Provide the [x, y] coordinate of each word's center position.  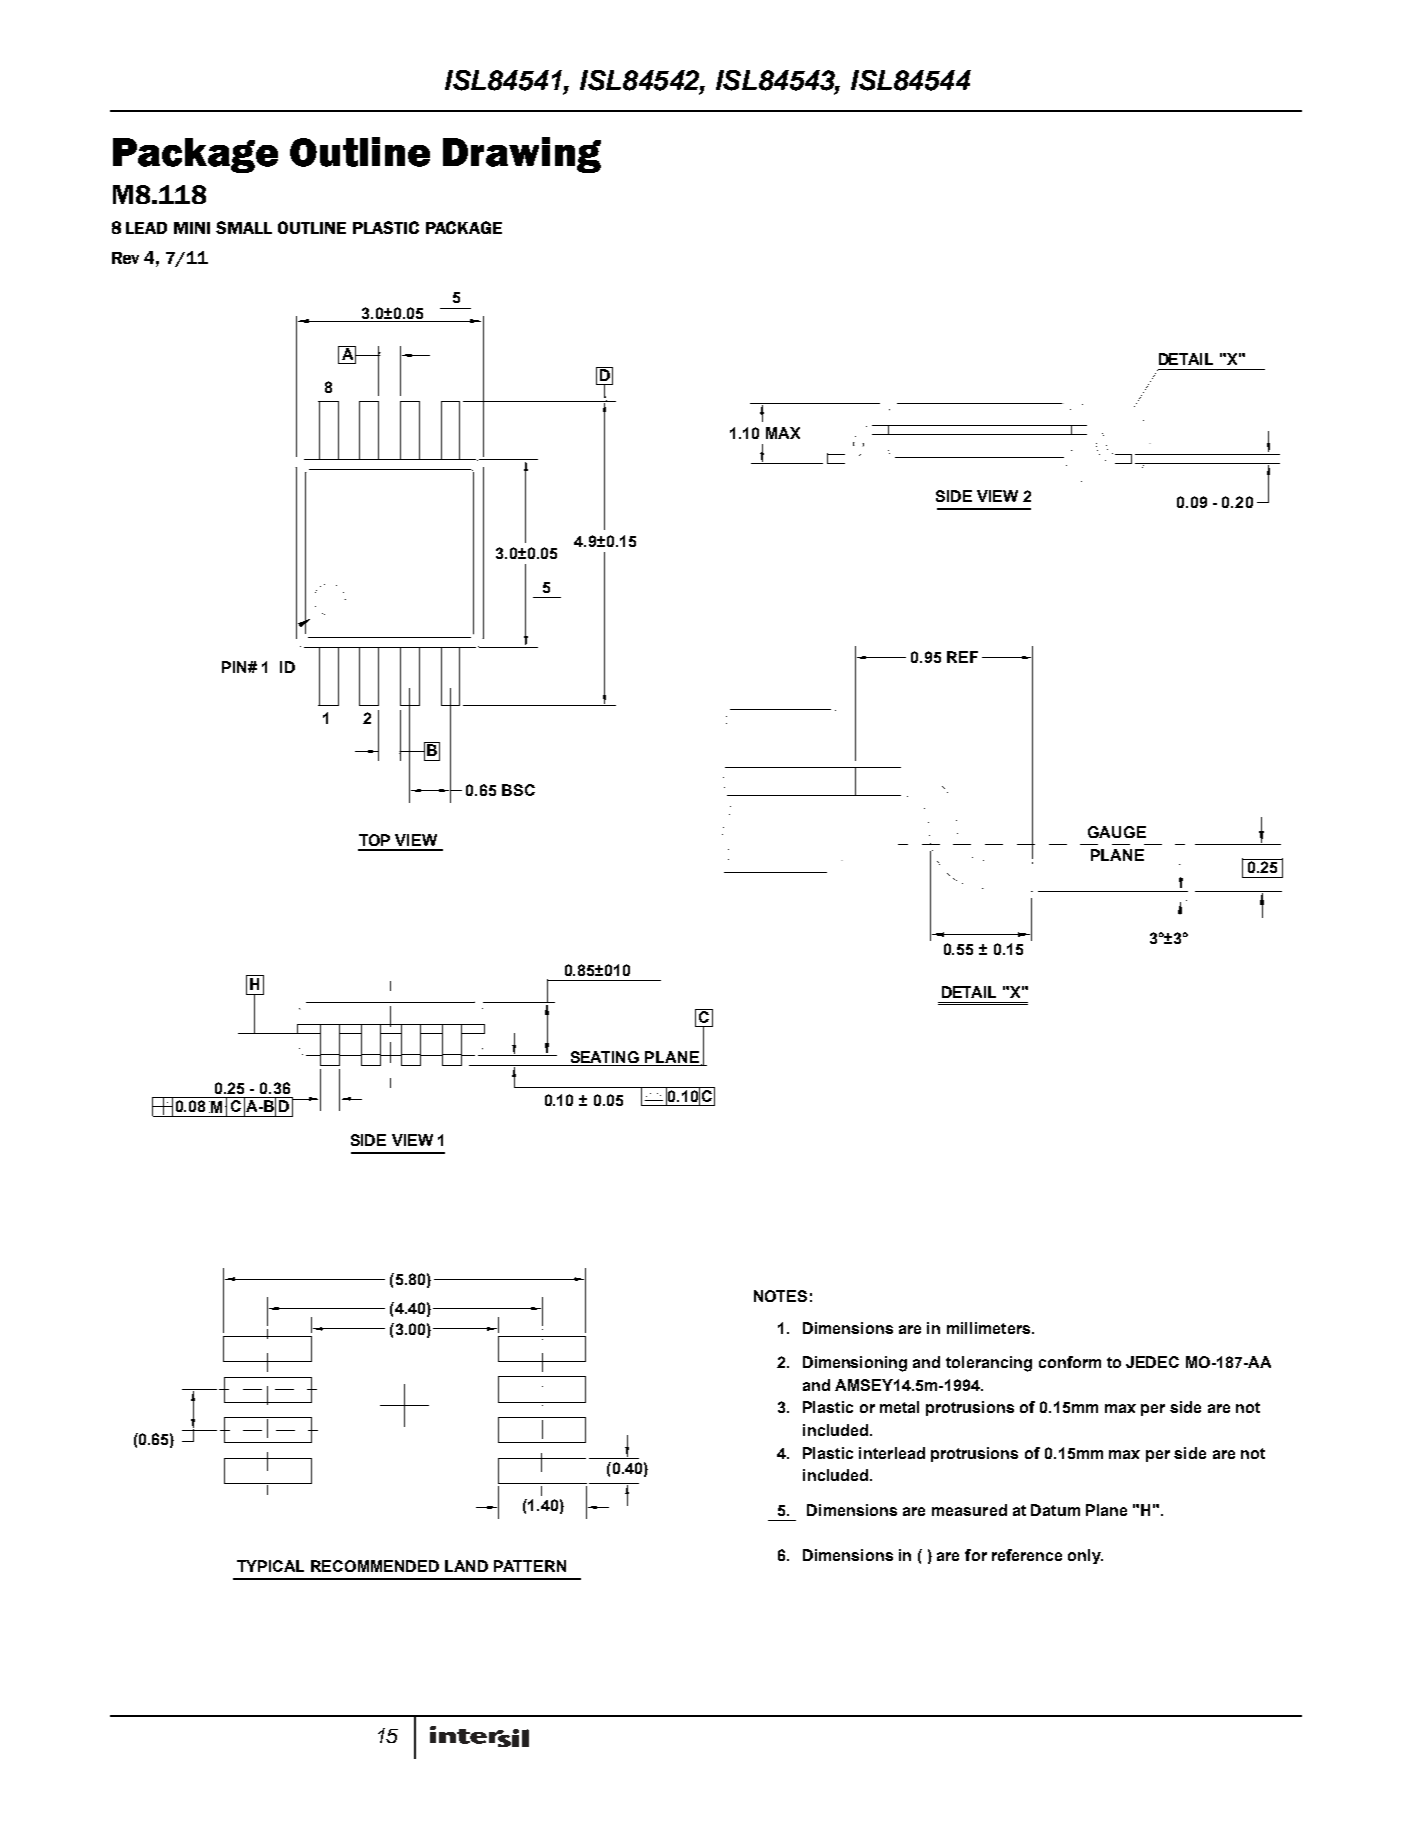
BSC [518, 790]
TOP [374, 840]
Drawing [522, 155]
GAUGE [1117, 832]
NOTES [780, 1296]
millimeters [988, 1328]
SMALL [244, 227]
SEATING [605, 1057]
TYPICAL [270, 1566]
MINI [192, 228]
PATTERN [530, 1566]
